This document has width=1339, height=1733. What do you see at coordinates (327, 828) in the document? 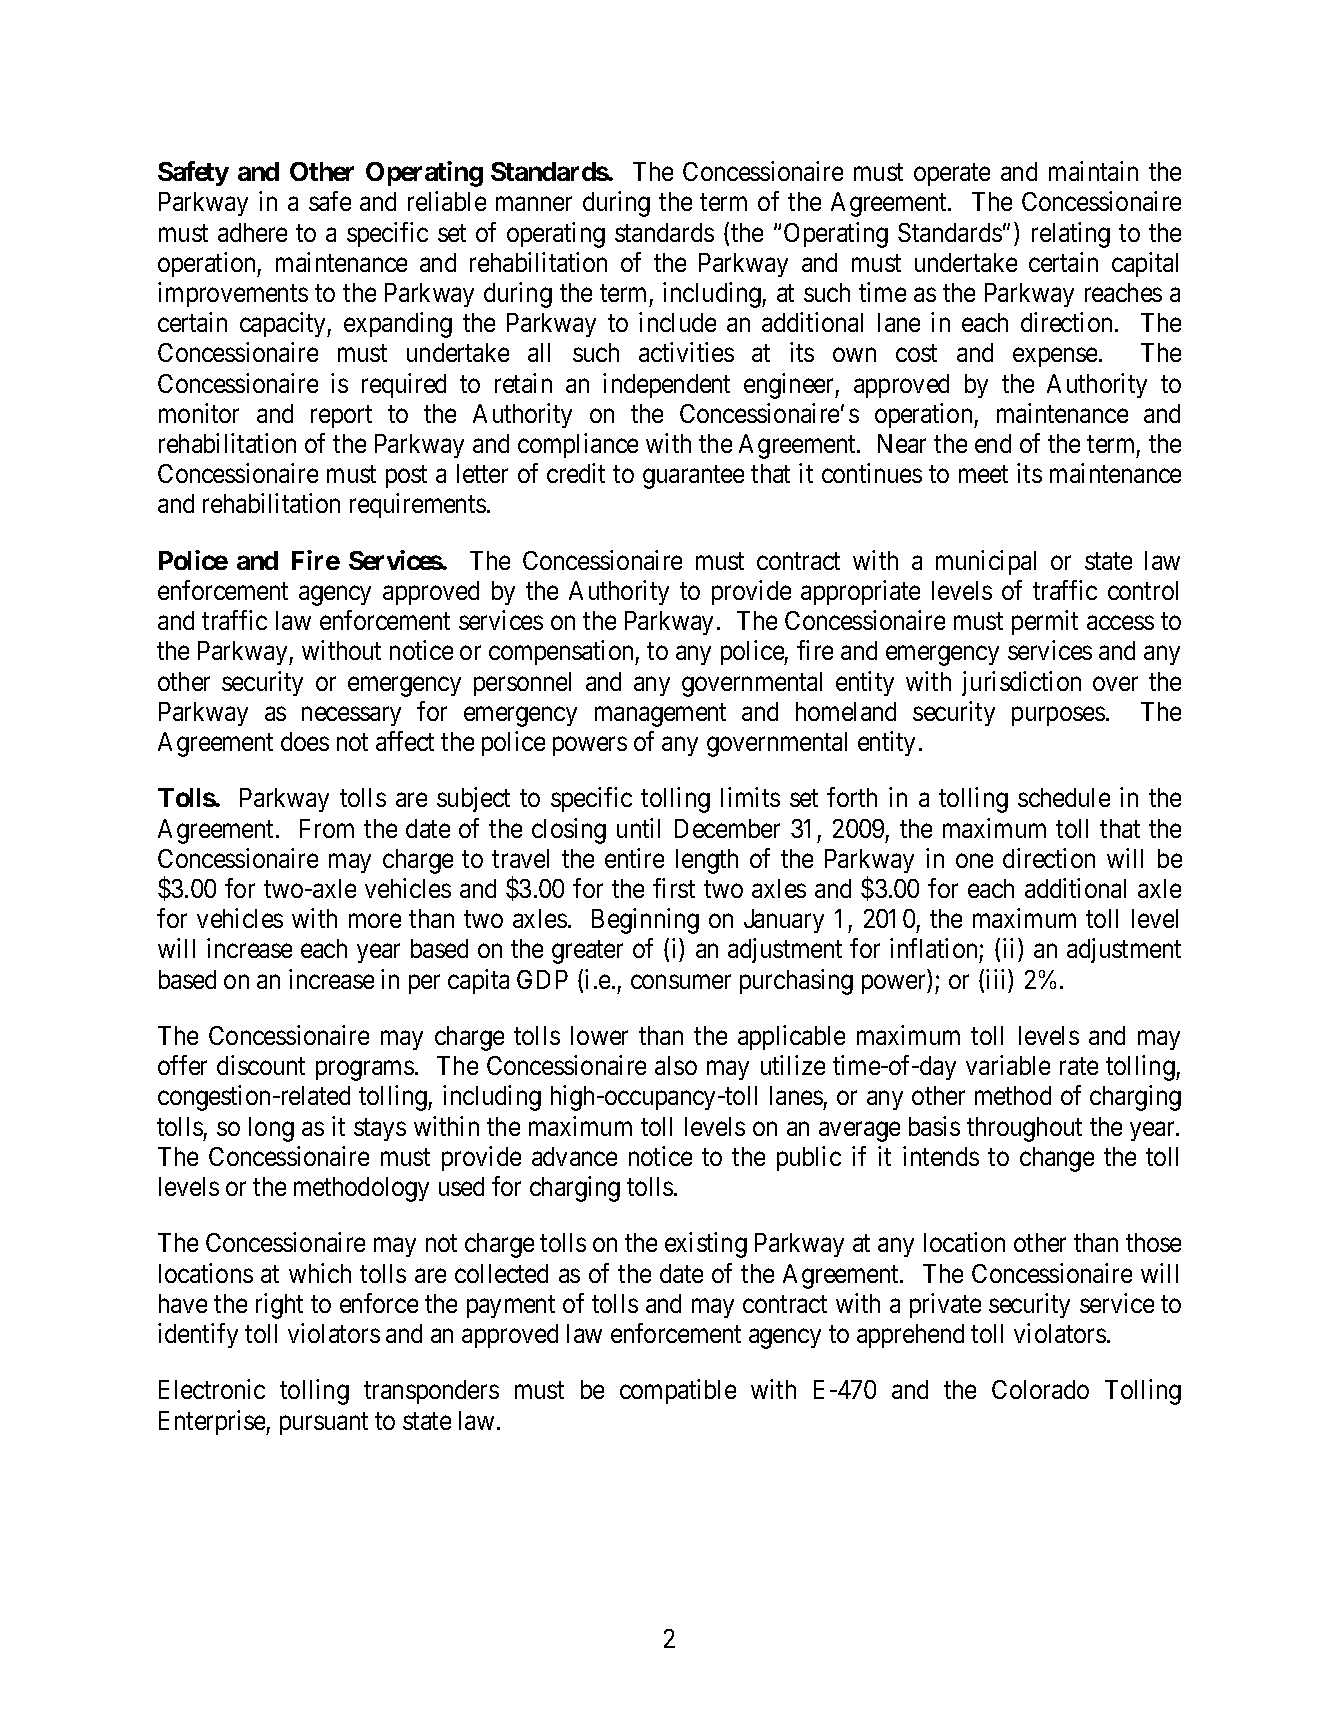
I see `From` at bounding box center [327, 828].
